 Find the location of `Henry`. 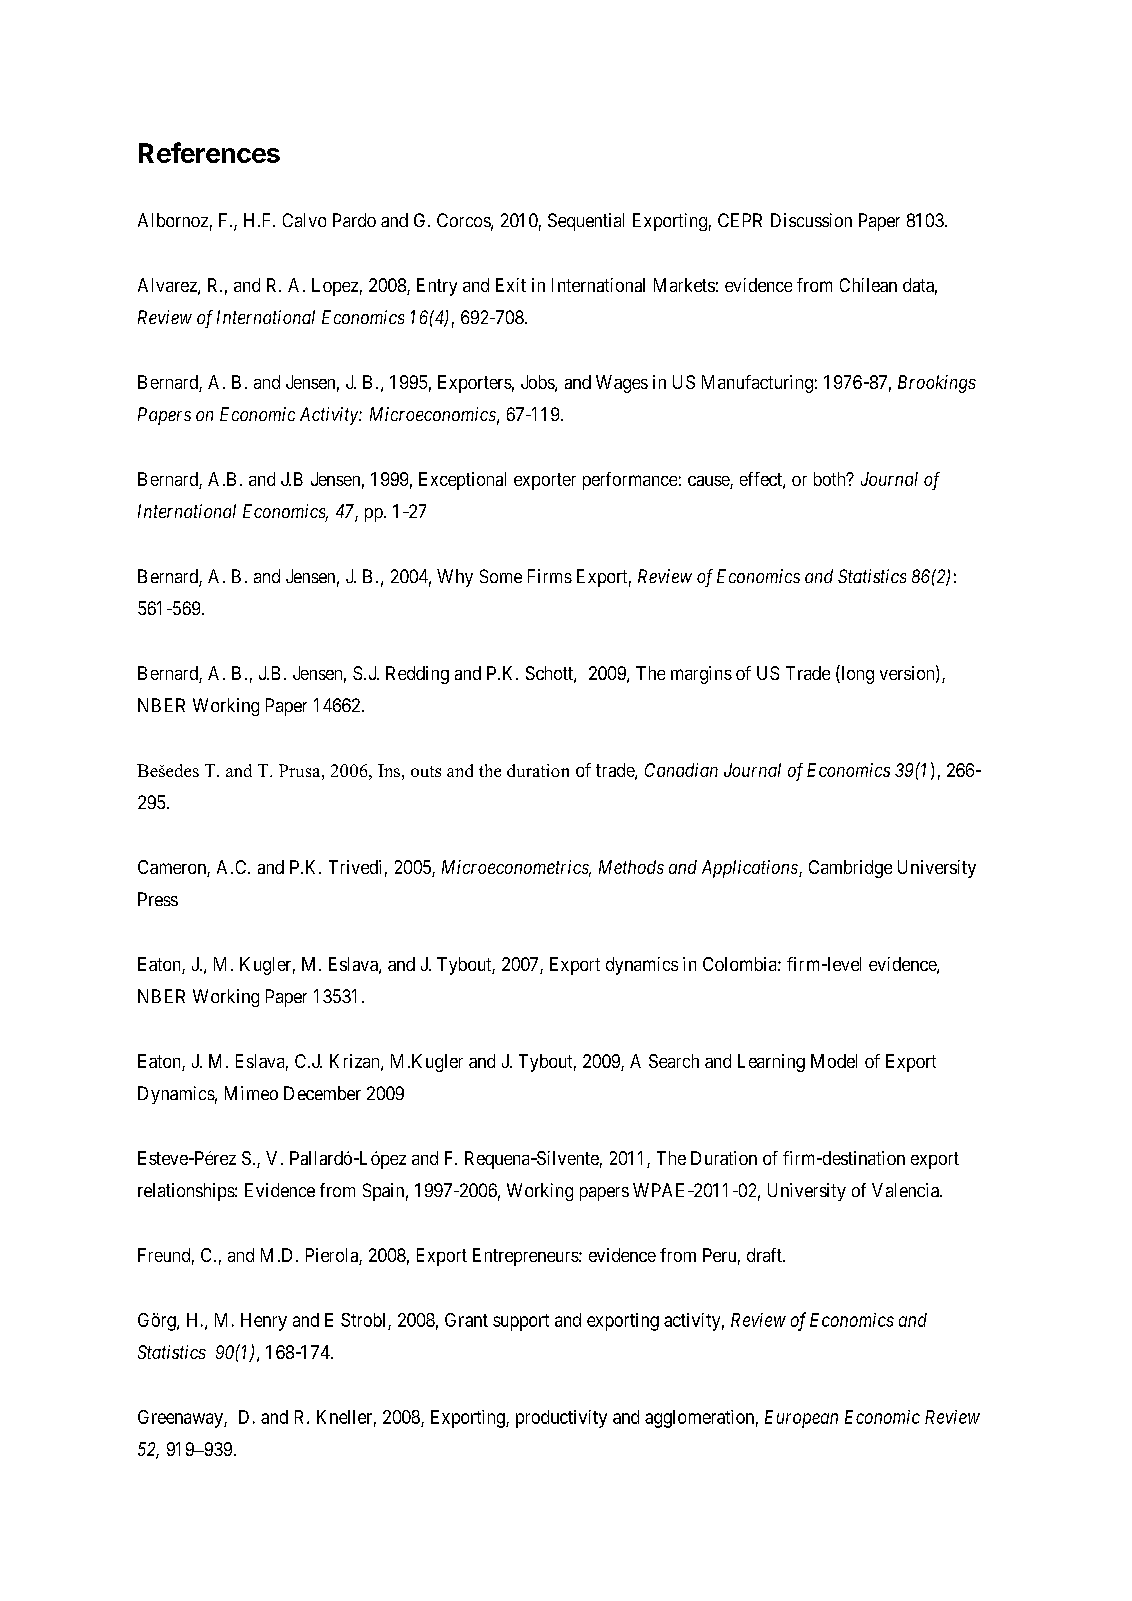

Henry is located at coordinates (264, 1322).
